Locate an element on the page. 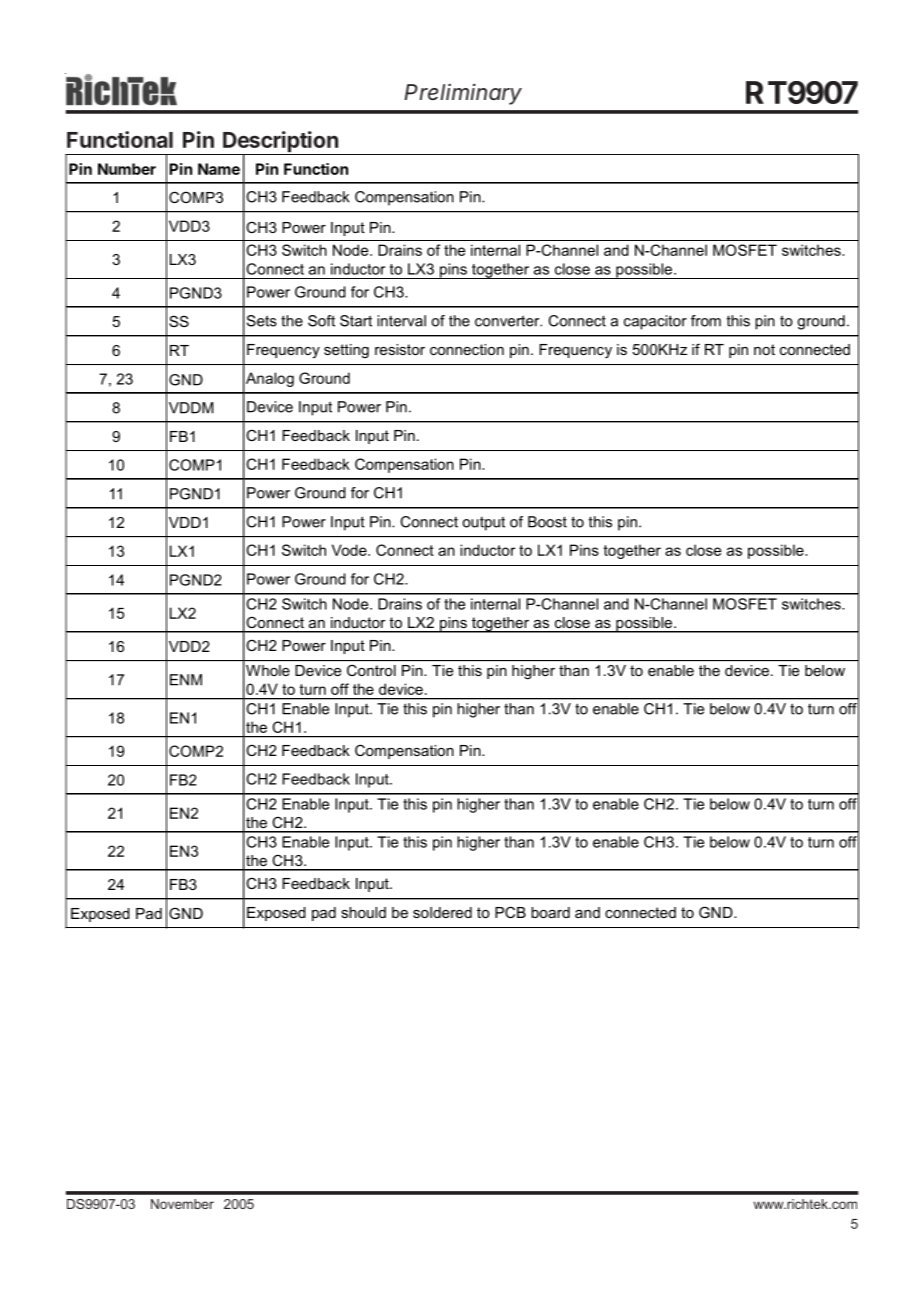 The height and width of the image is (1308, 924). should is located at coordinates (363, 912).
